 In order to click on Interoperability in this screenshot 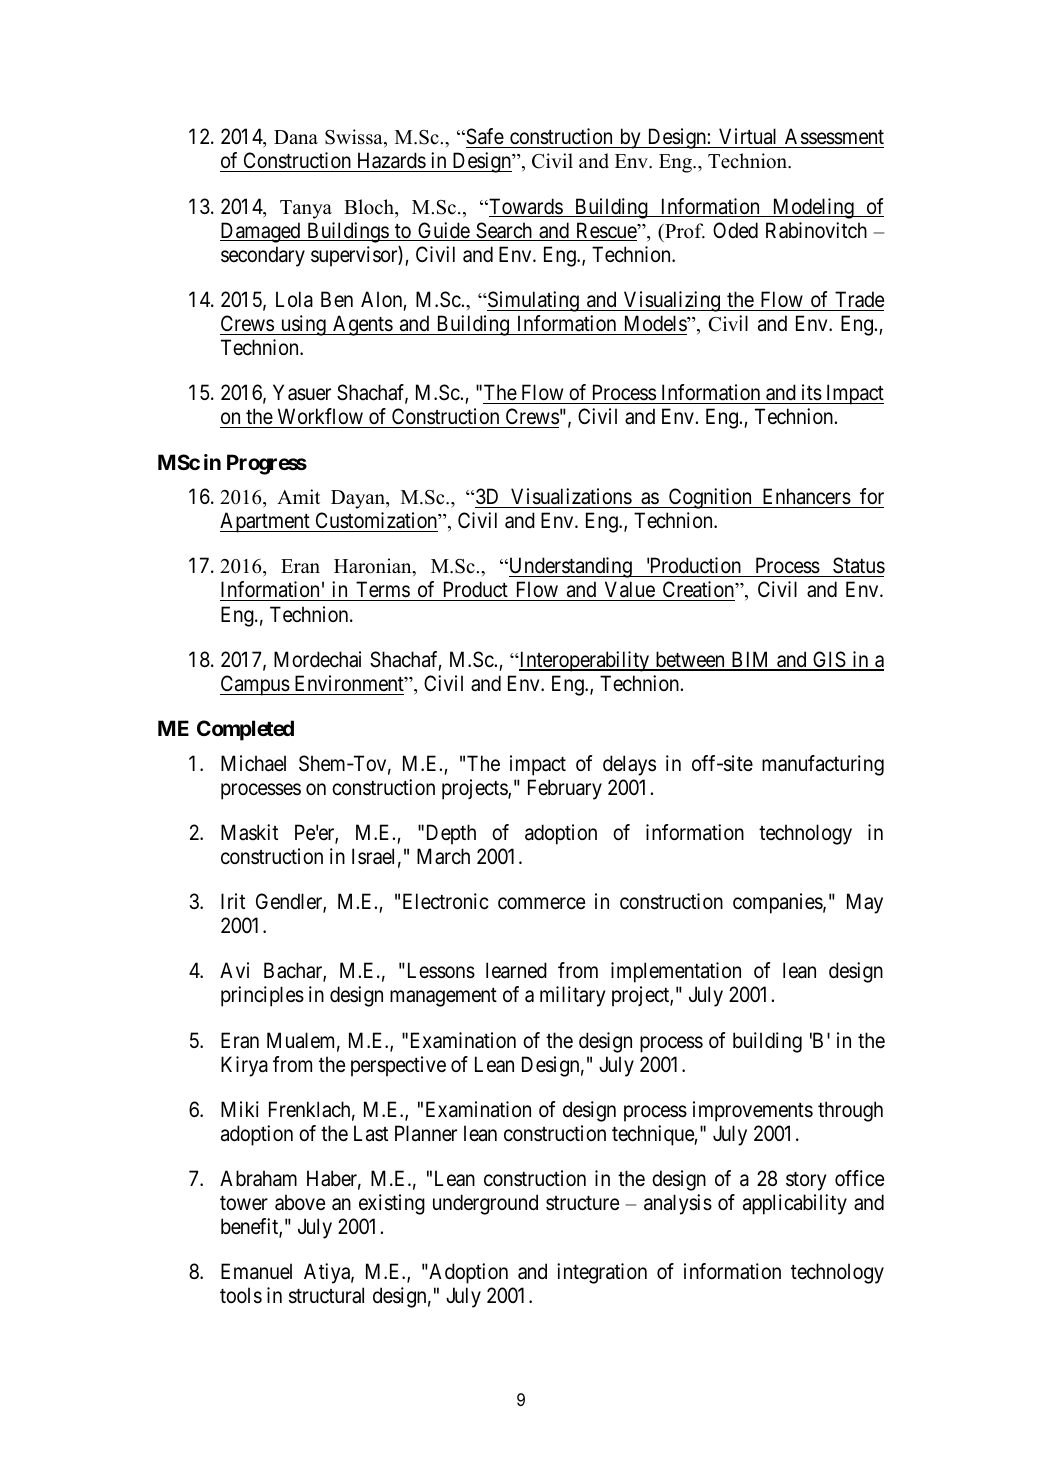, I will do `click(584, 661)`.
